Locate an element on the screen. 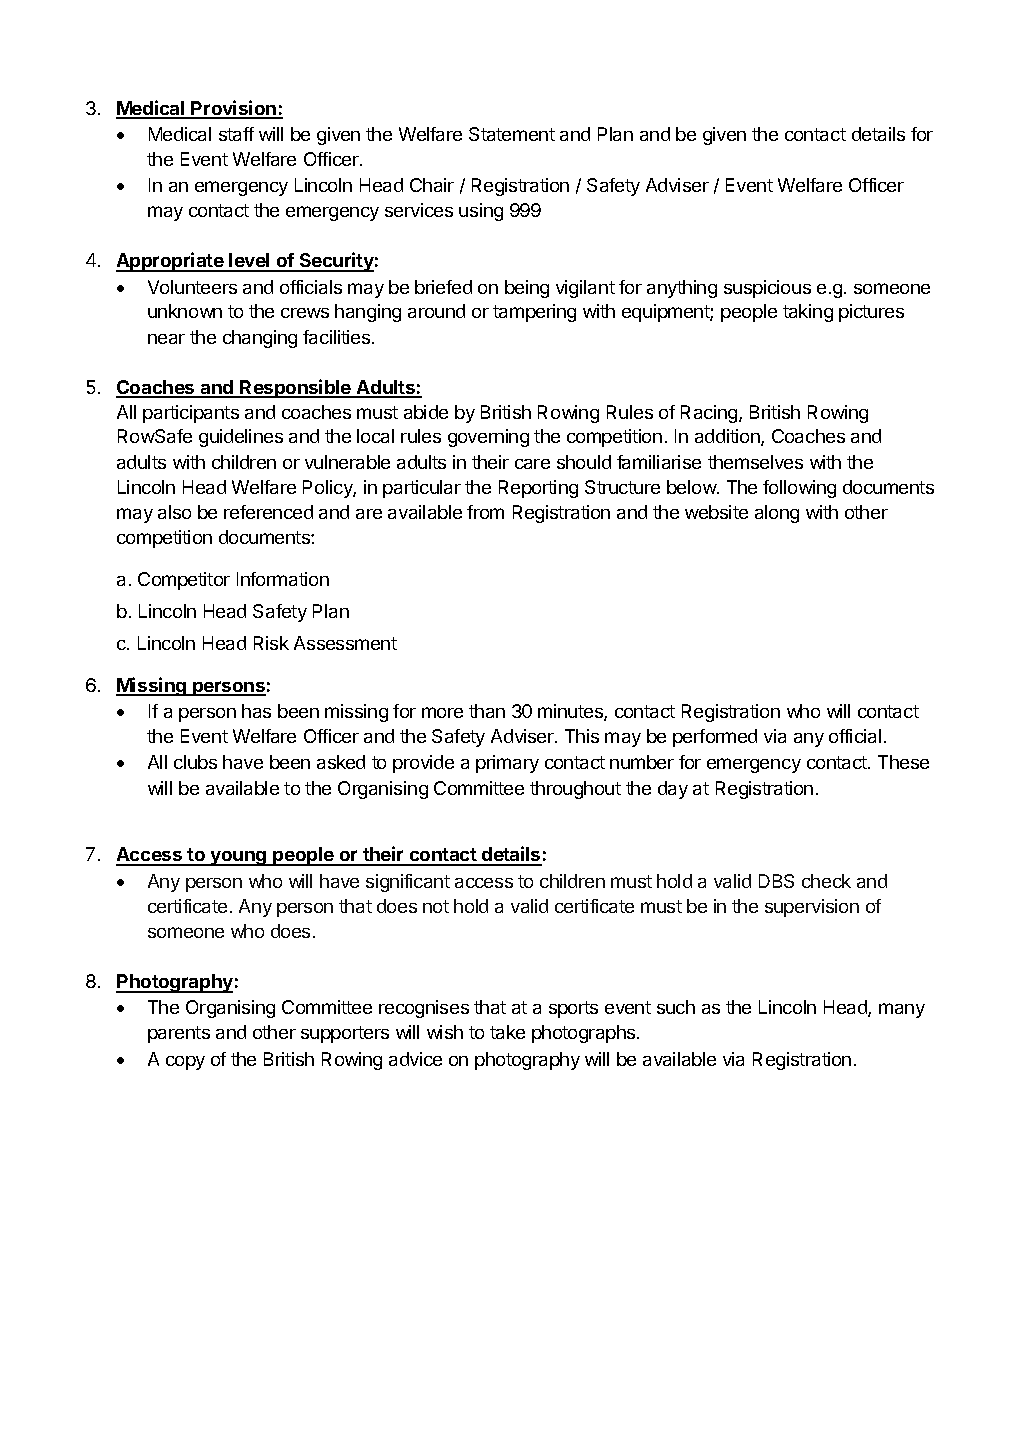  many is located at coordinates (902, 1010).
